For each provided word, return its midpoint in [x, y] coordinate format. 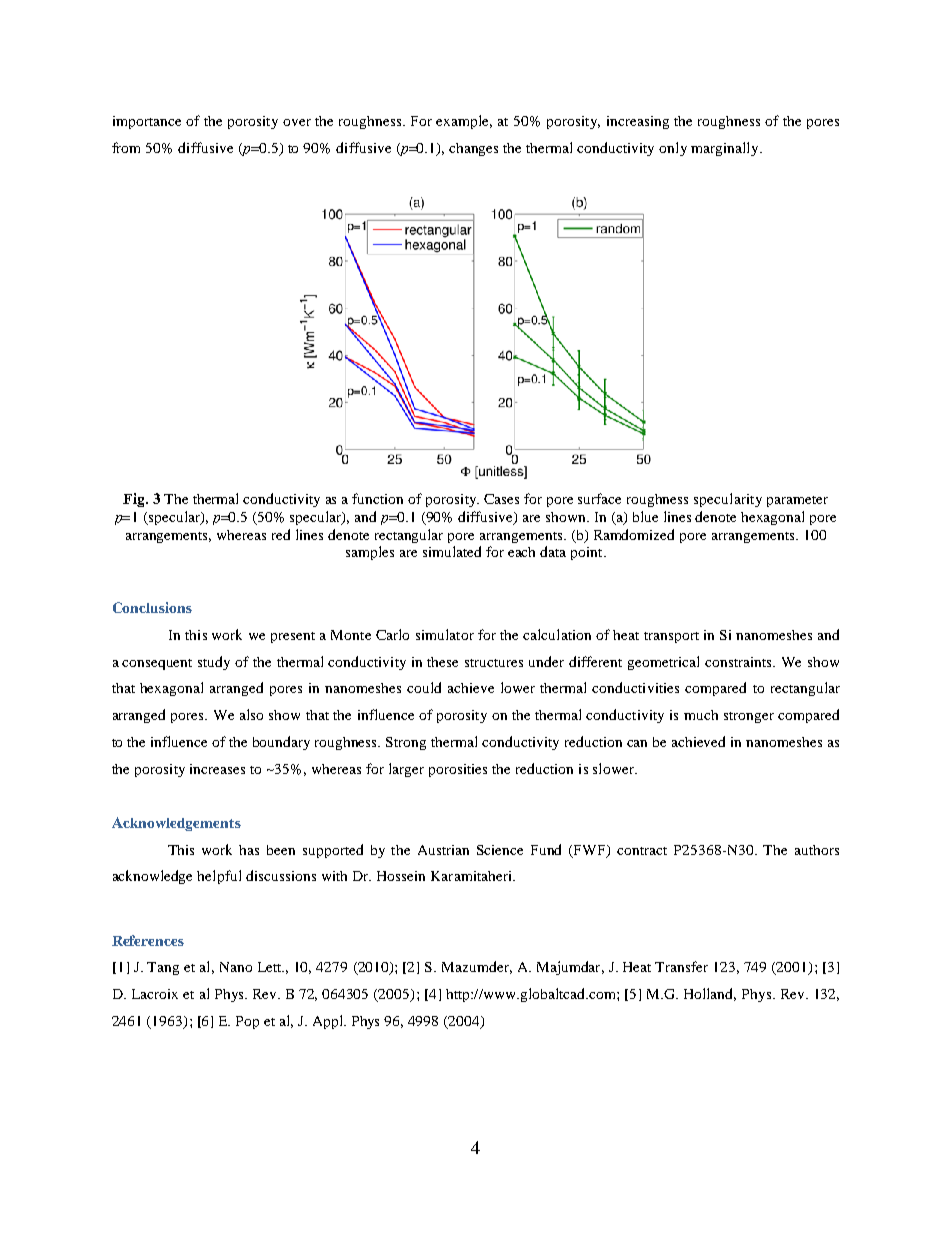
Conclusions [152, 607]
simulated [452, 551]
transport [671, 637]
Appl [329, 1022]
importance [147, 122]
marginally [726, 149]
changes [473, 149]
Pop [247, 1022]
